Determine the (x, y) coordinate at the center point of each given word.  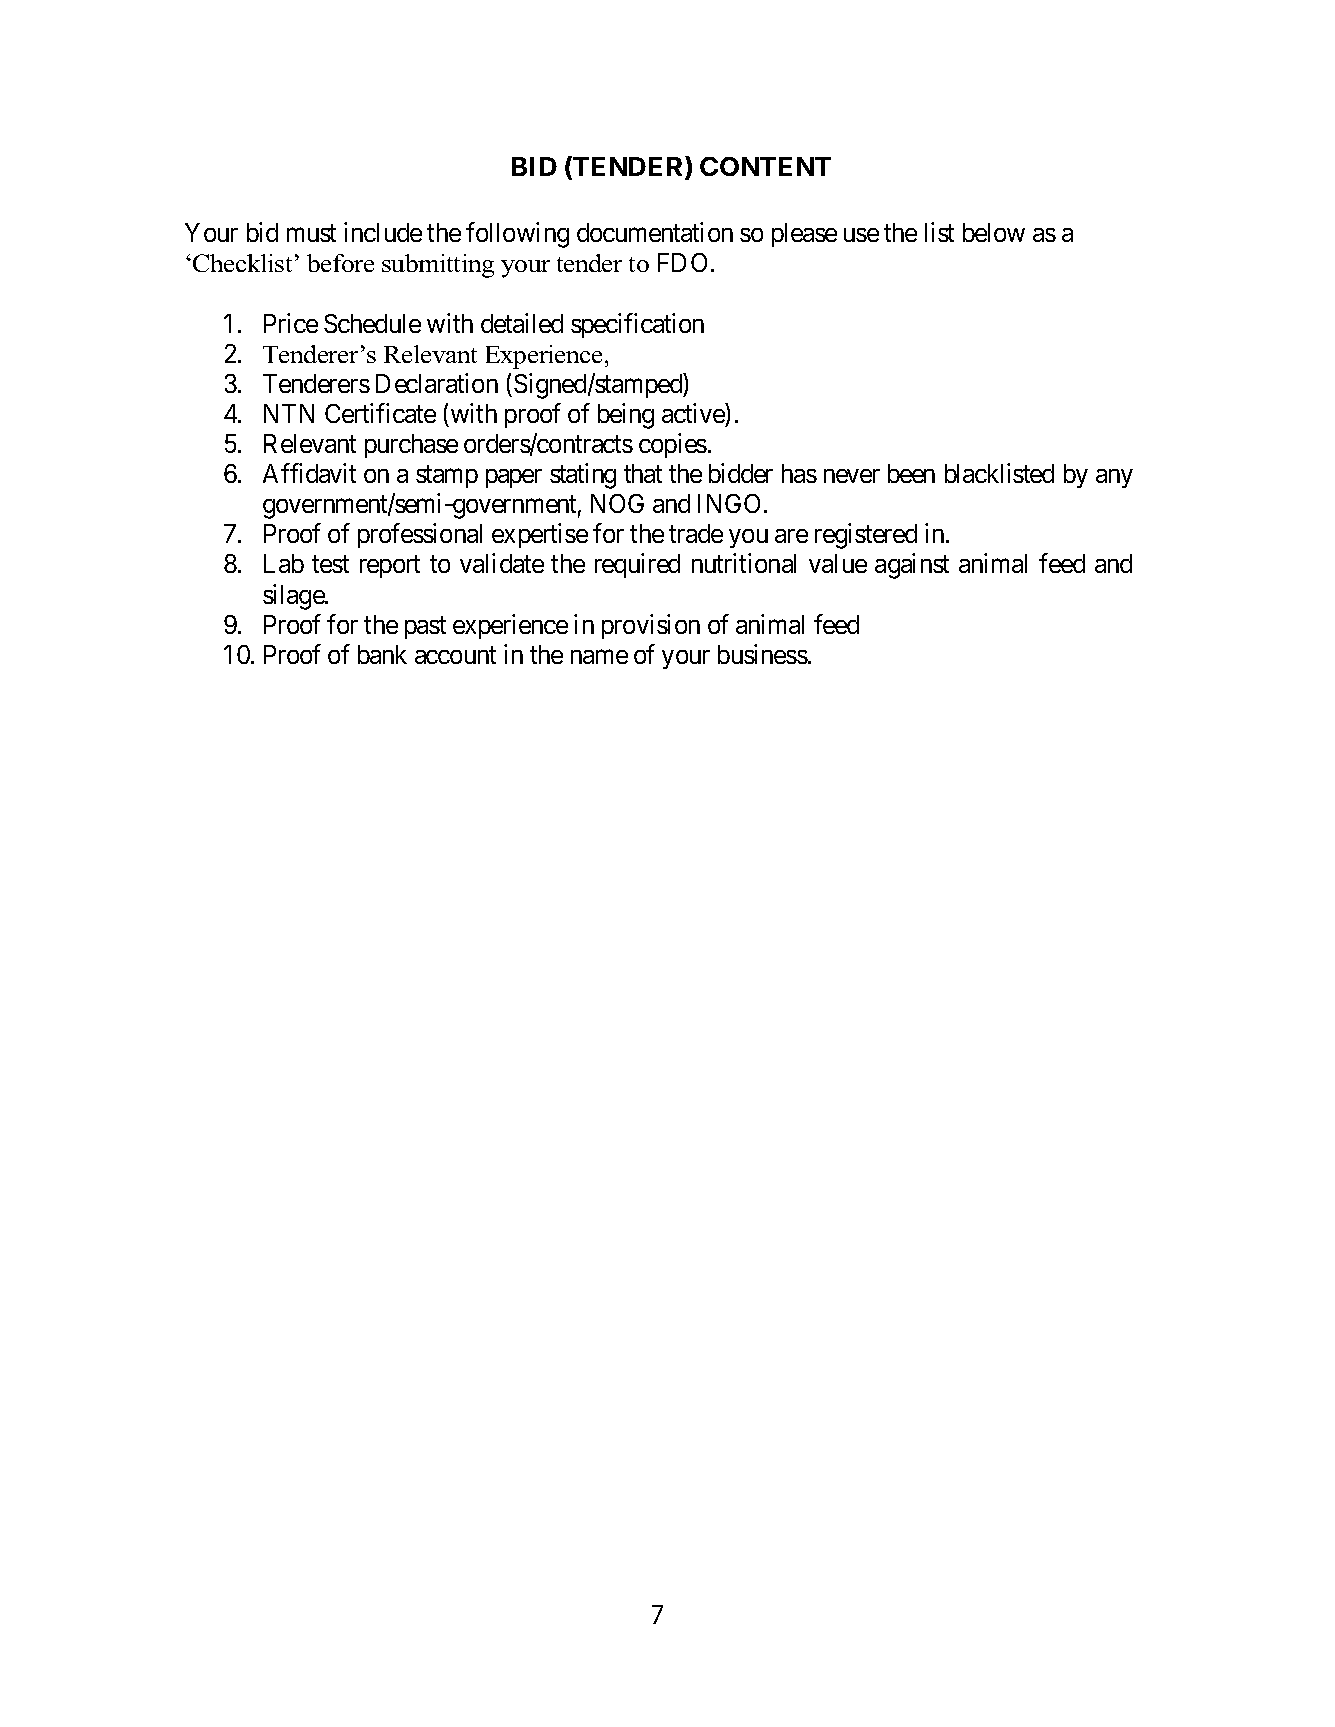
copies (673, 445)
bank (382, 654)
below (994, 232)
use (861, 235)
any (1114, 478)
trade (696, 533)
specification (637, 325)
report (390, 567)
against (912, 566)
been (911, 473)
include (383, 232)
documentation (655, 232)
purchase (411, 446)
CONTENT (765, 166)
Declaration (437, 383)
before (340, 263)
